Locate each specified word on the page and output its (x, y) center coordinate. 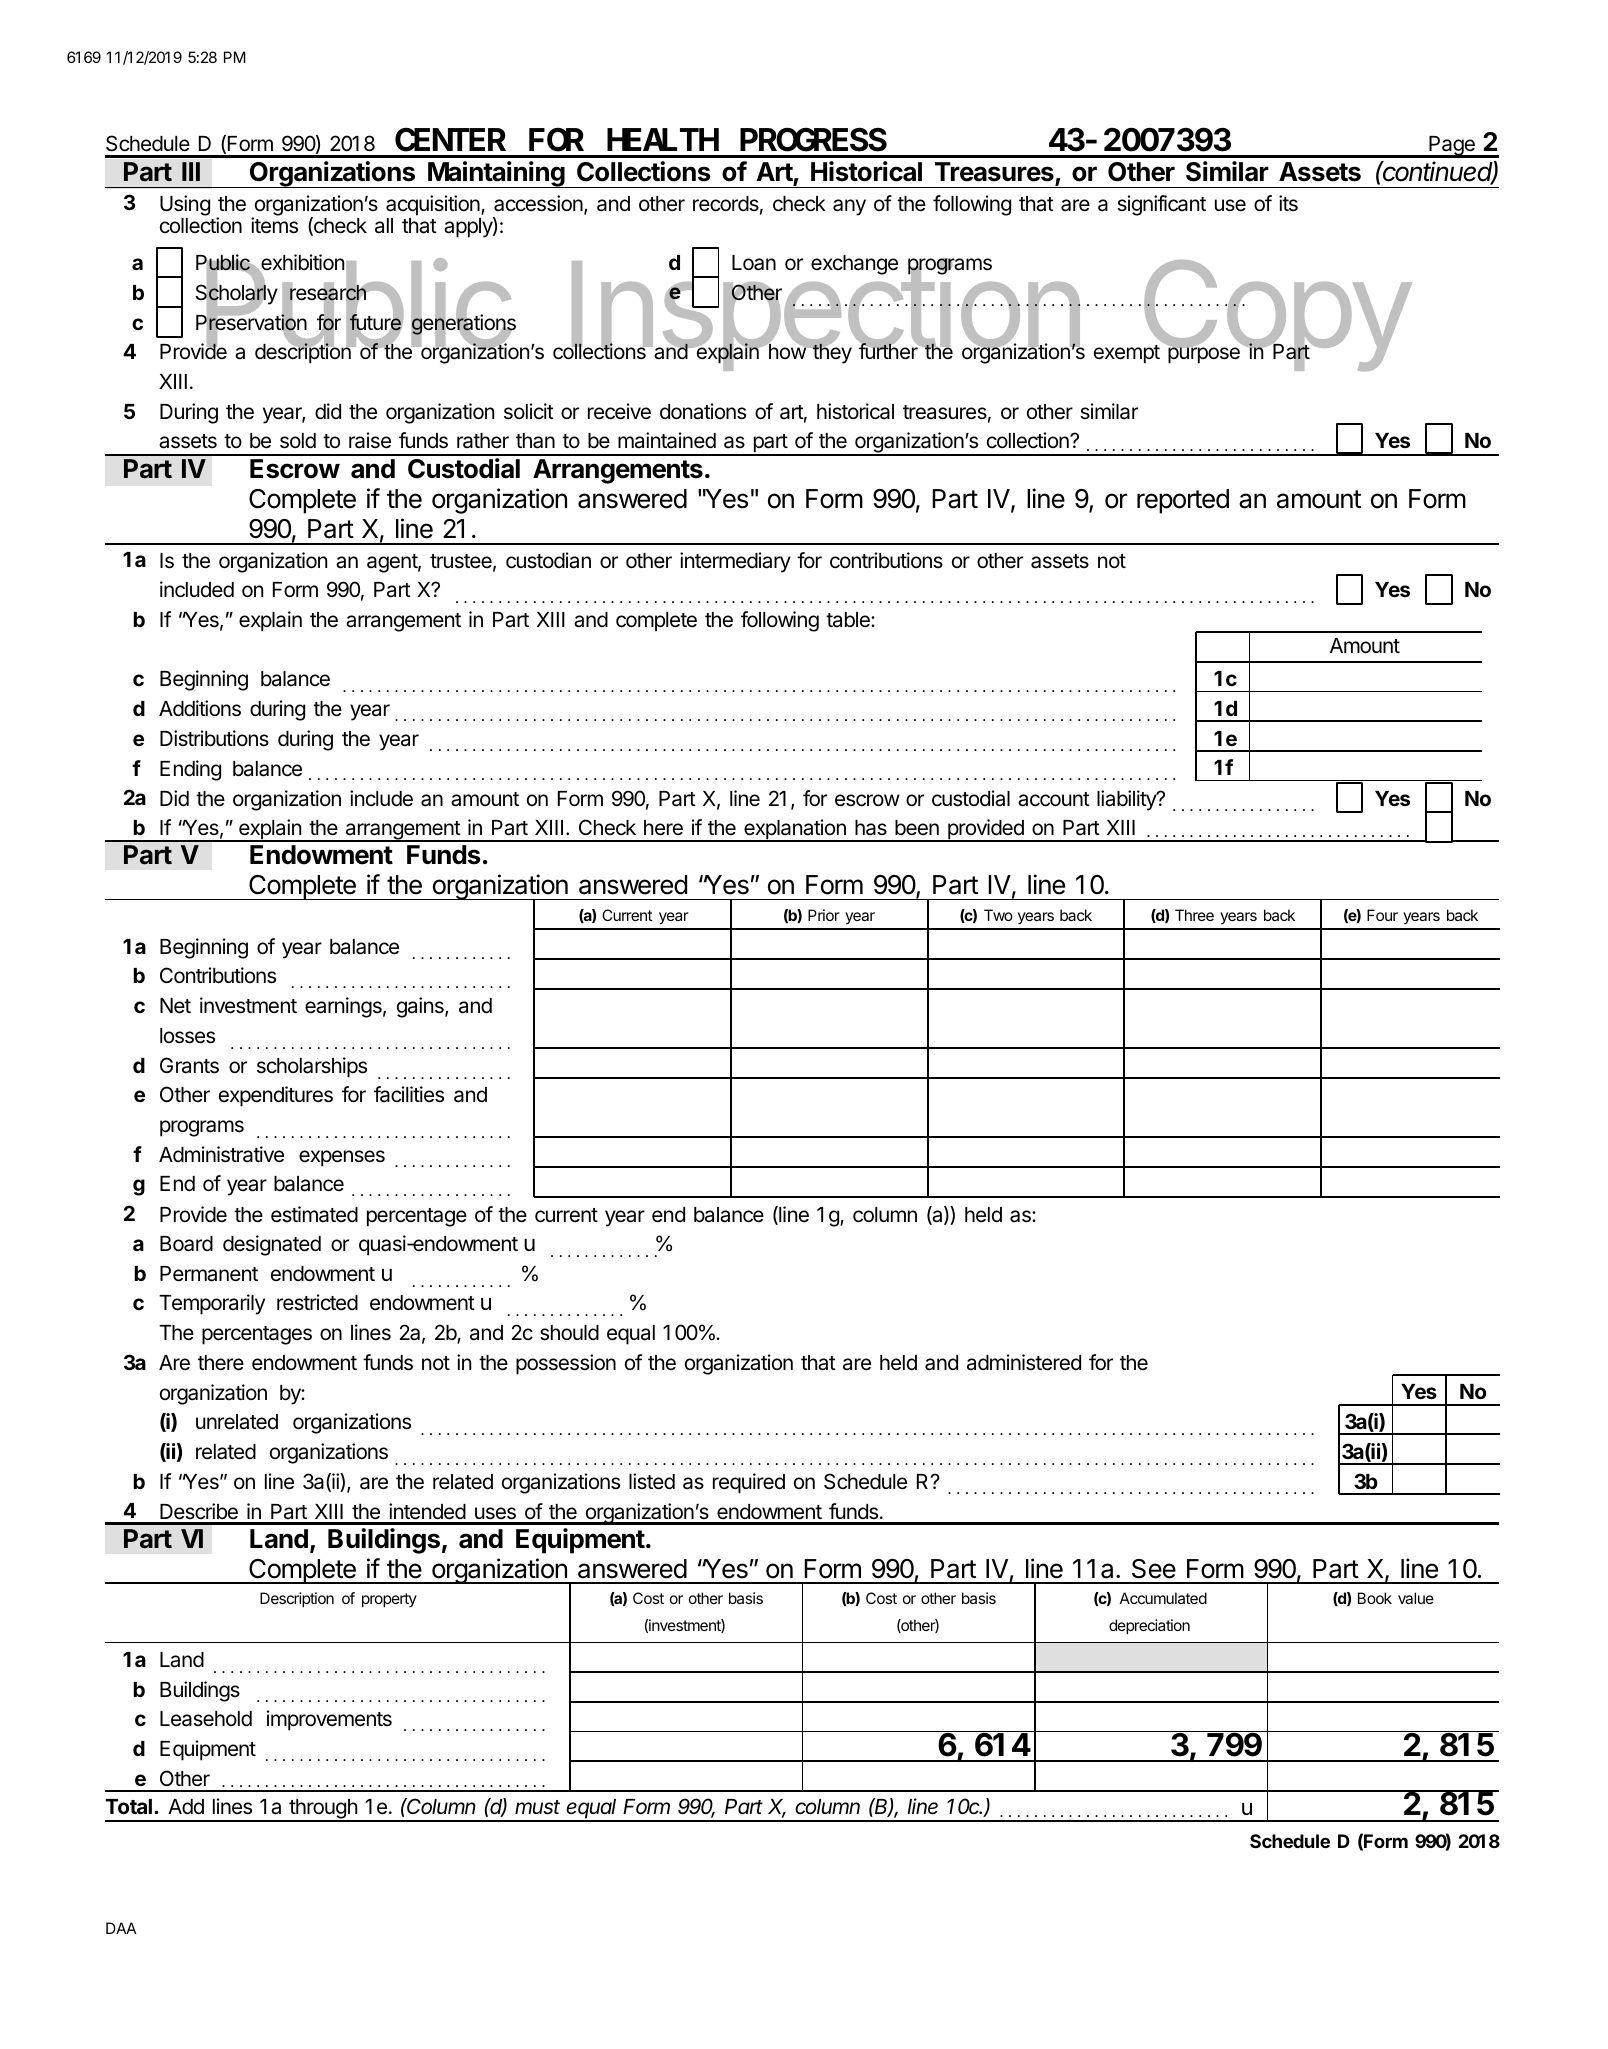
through (323, 1810)
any (849, 207)
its (1288, 203)
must (537, 1807)
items (274, 225)
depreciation (1149, 1626)
